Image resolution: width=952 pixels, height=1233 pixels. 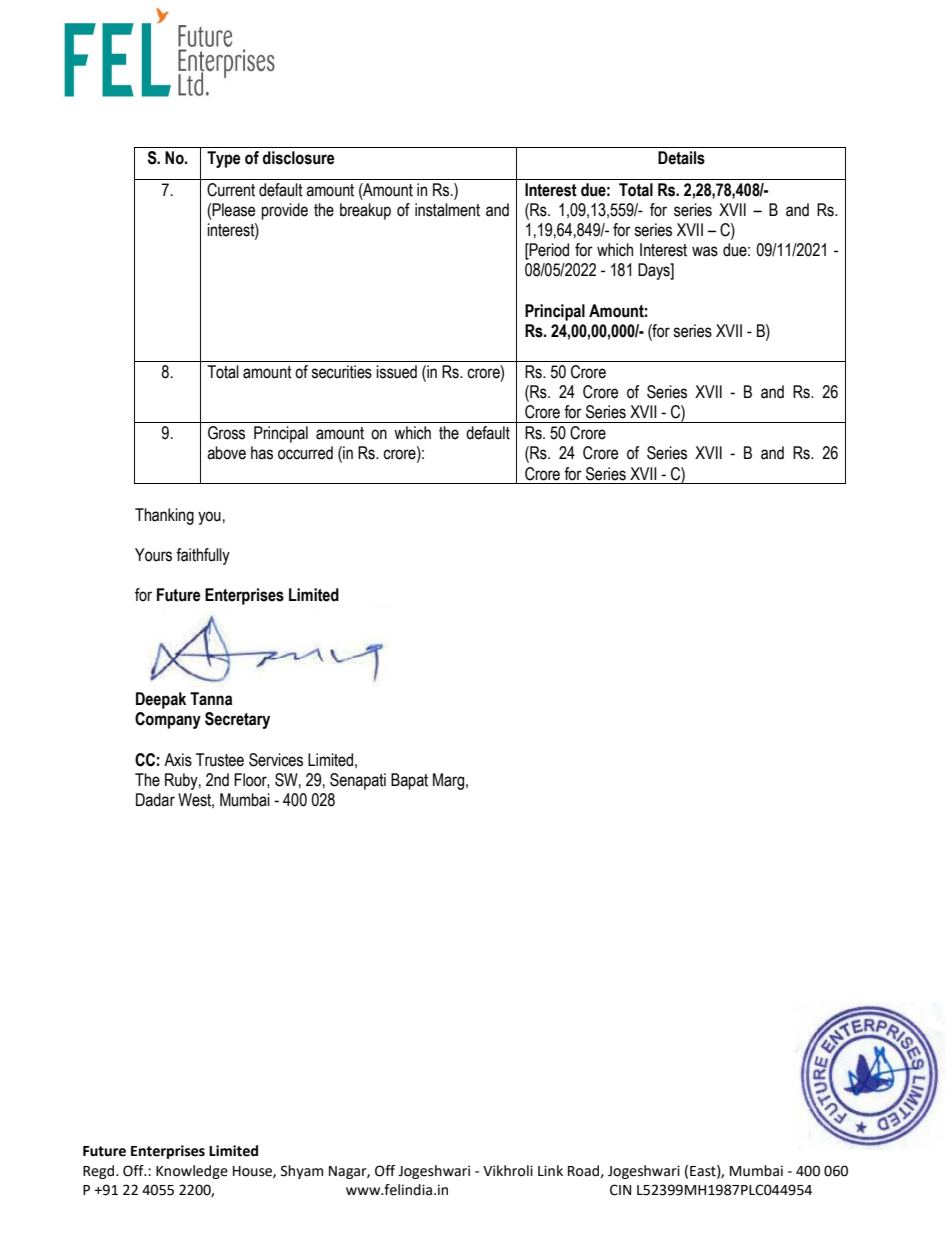 What do you see at coordinates (220, 760) in the document?
I see `Trustee` at bounding box center [220, 760].
